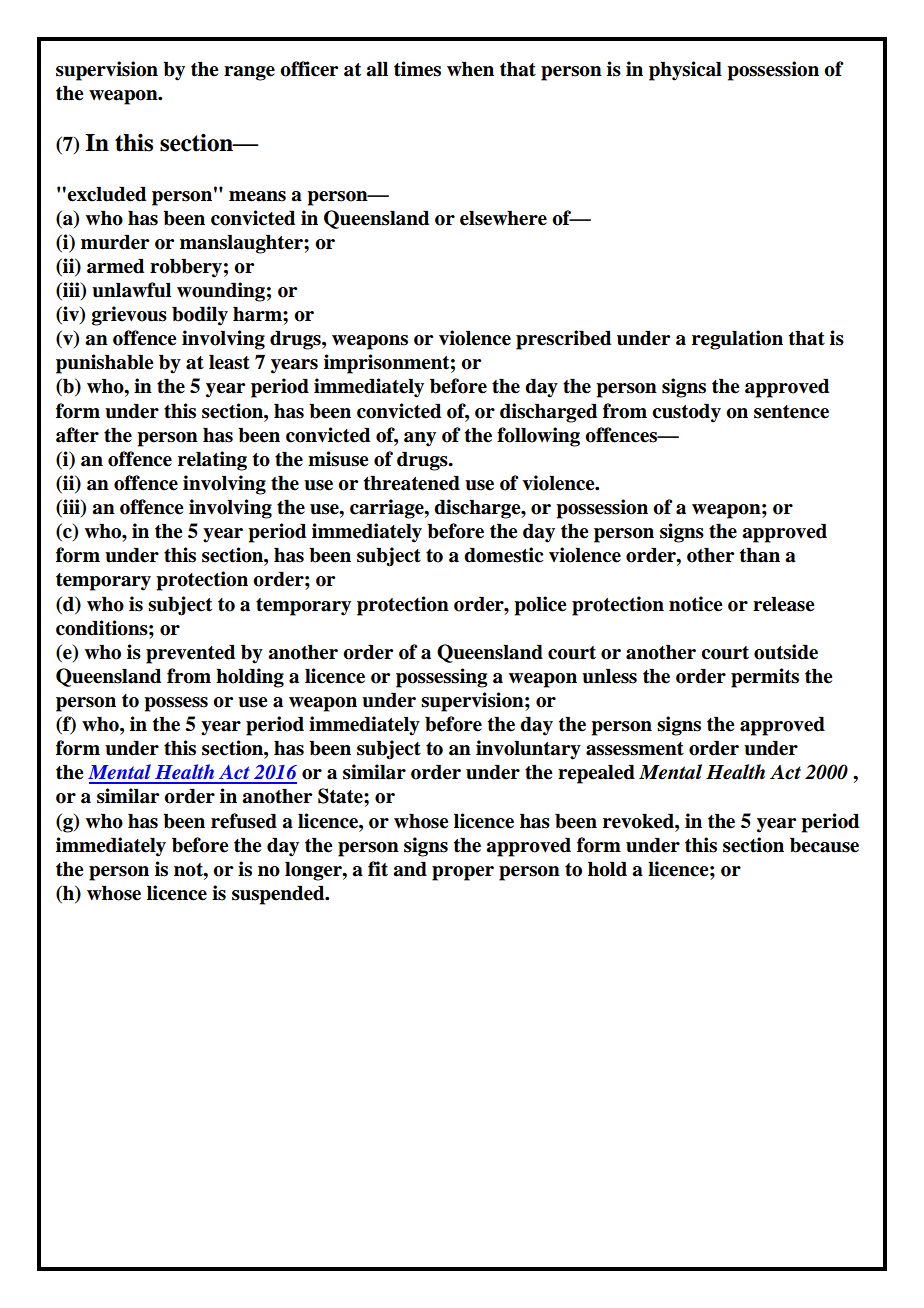  Describe the element at coordinates (528, 750) in the document. I see `involuntary` at that location.
